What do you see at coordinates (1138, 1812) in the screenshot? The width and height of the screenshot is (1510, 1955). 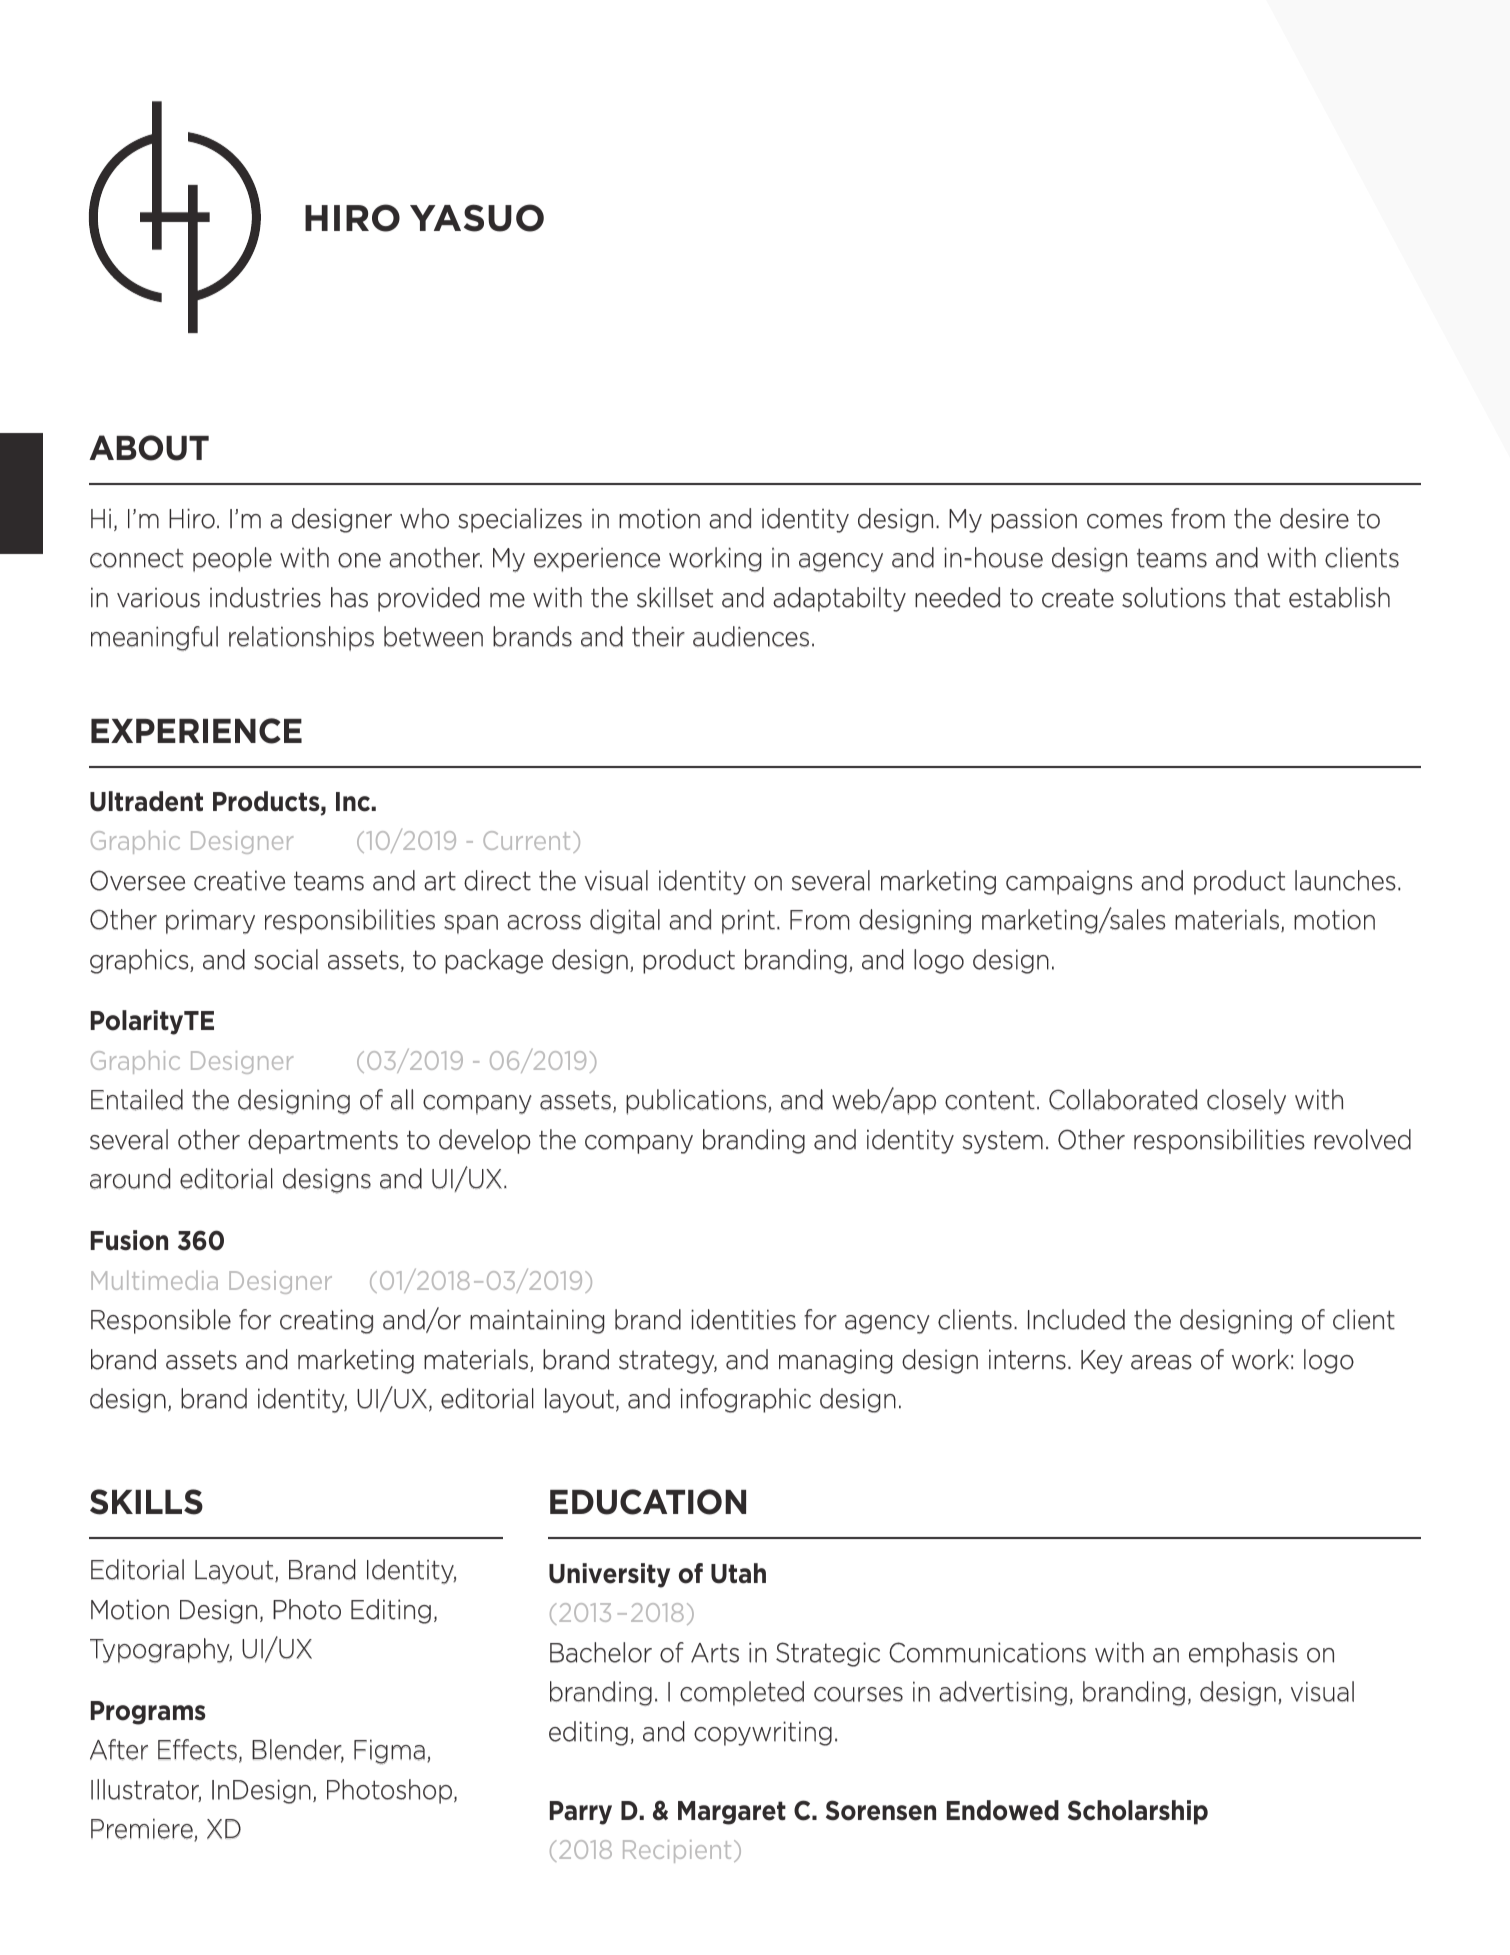 I see `Scholarship` at bounding box center [1138, 1812].
